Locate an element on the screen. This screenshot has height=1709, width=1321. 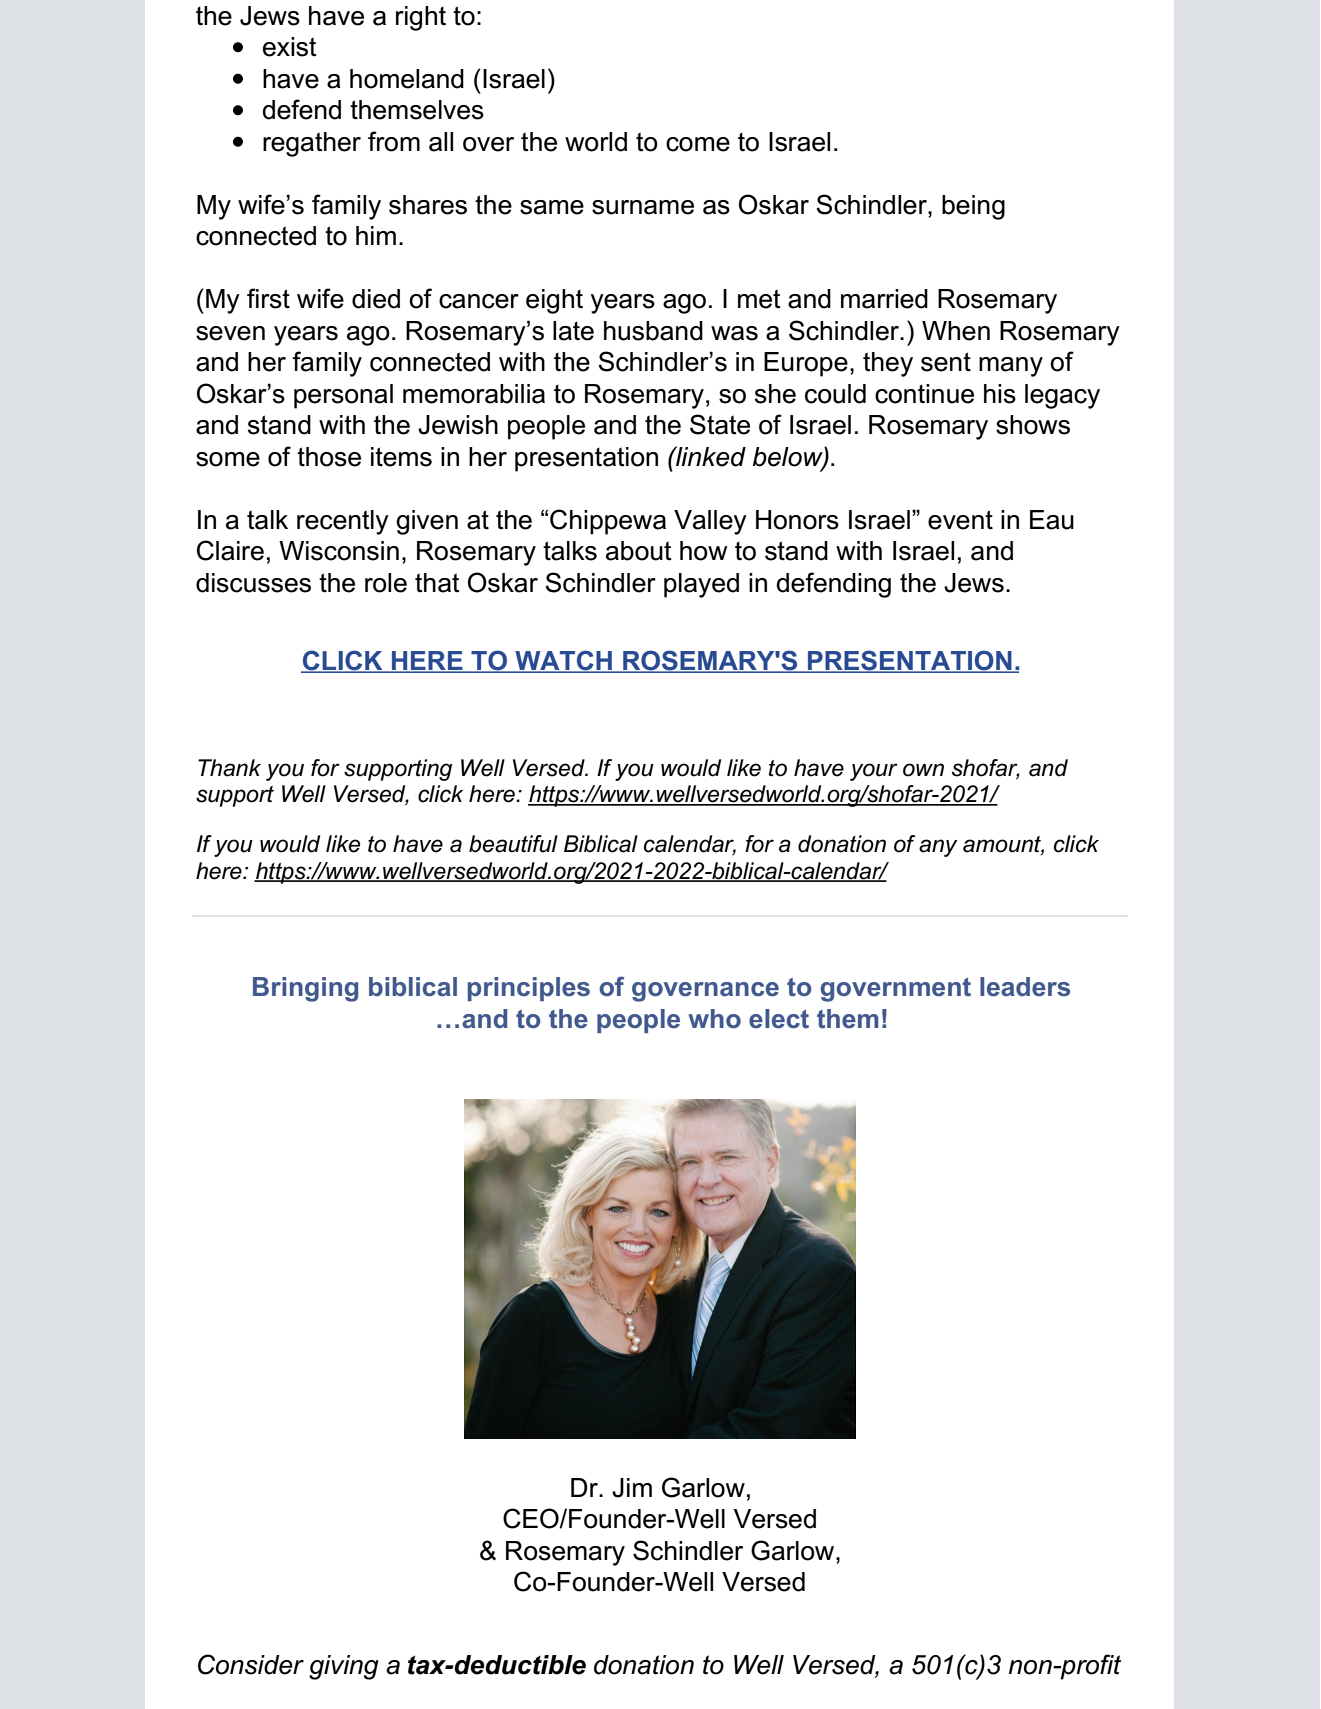
beautiful is located at coordinates (513, 844).
